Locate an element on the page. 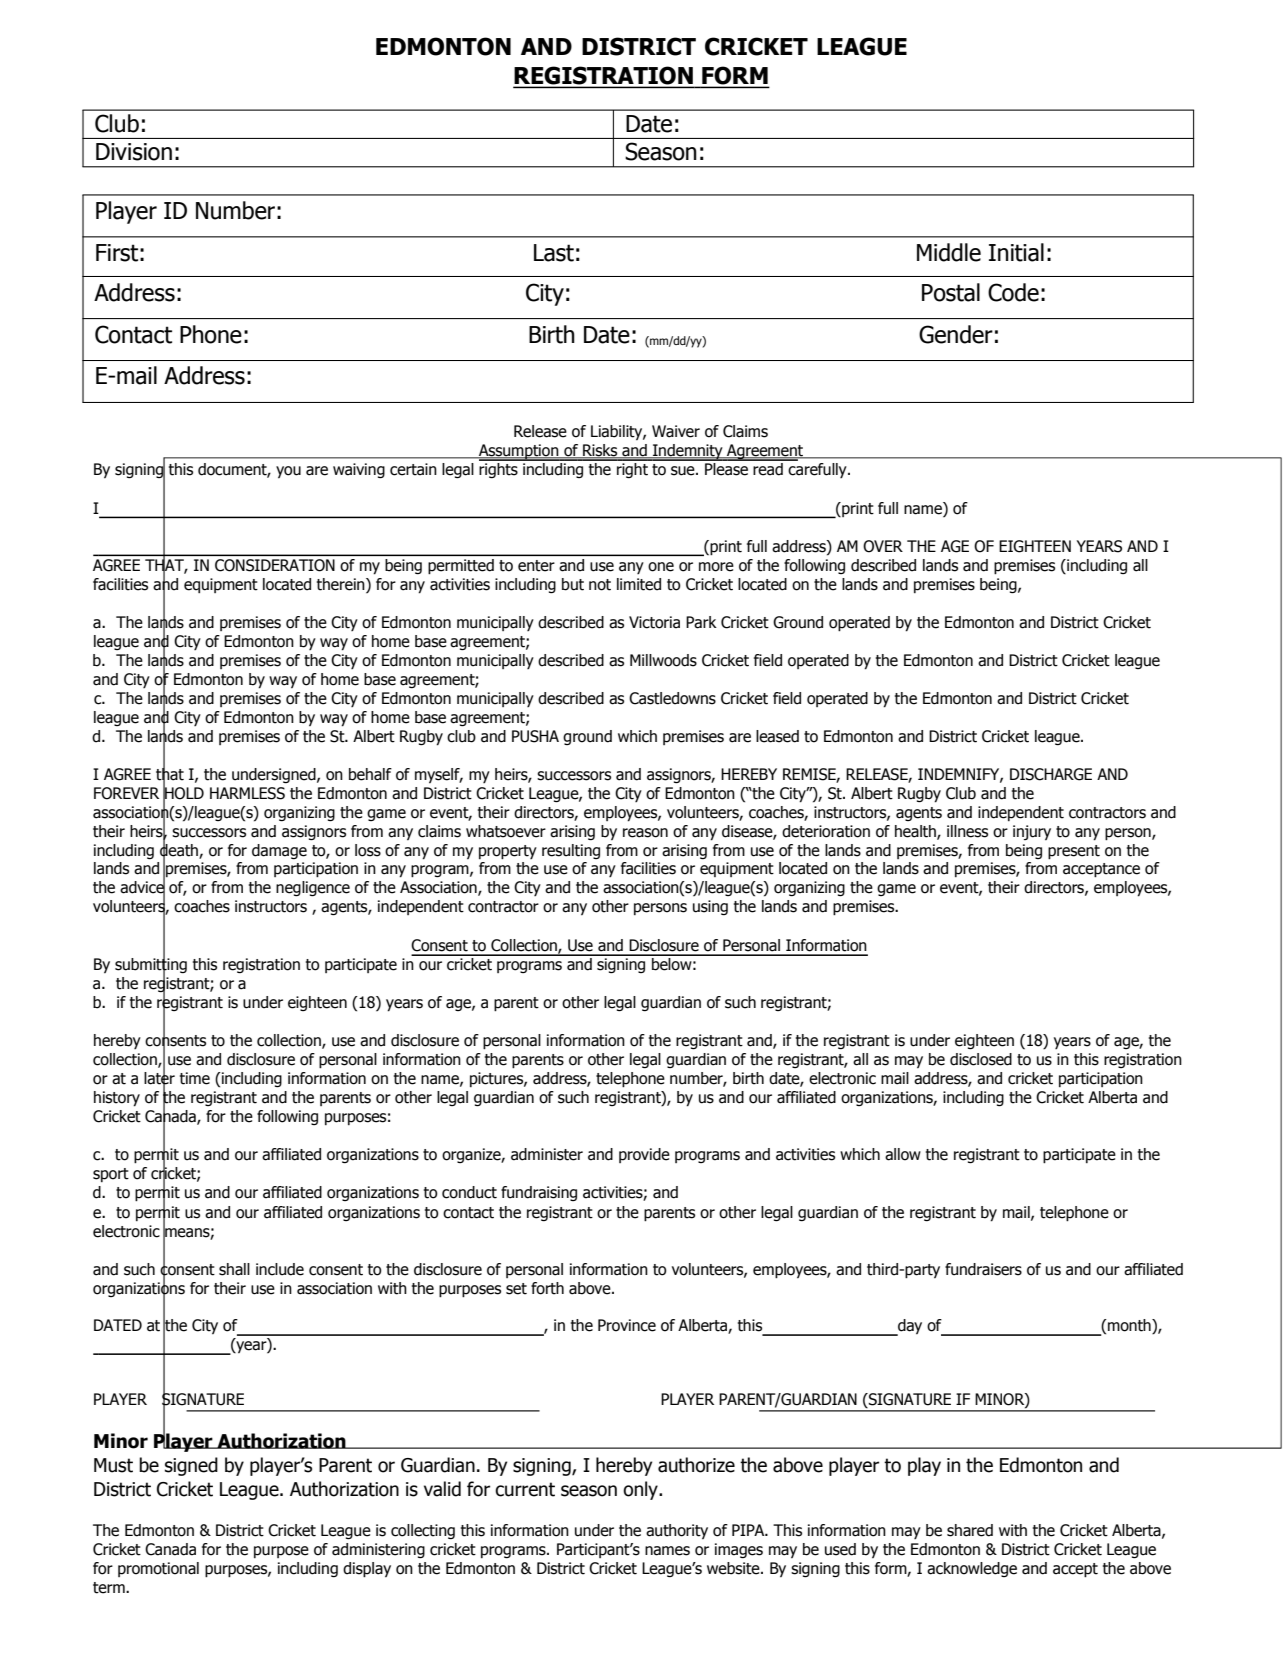 This document has height=1660, width=1283. Initial is located at coordinates (1016, 252).
